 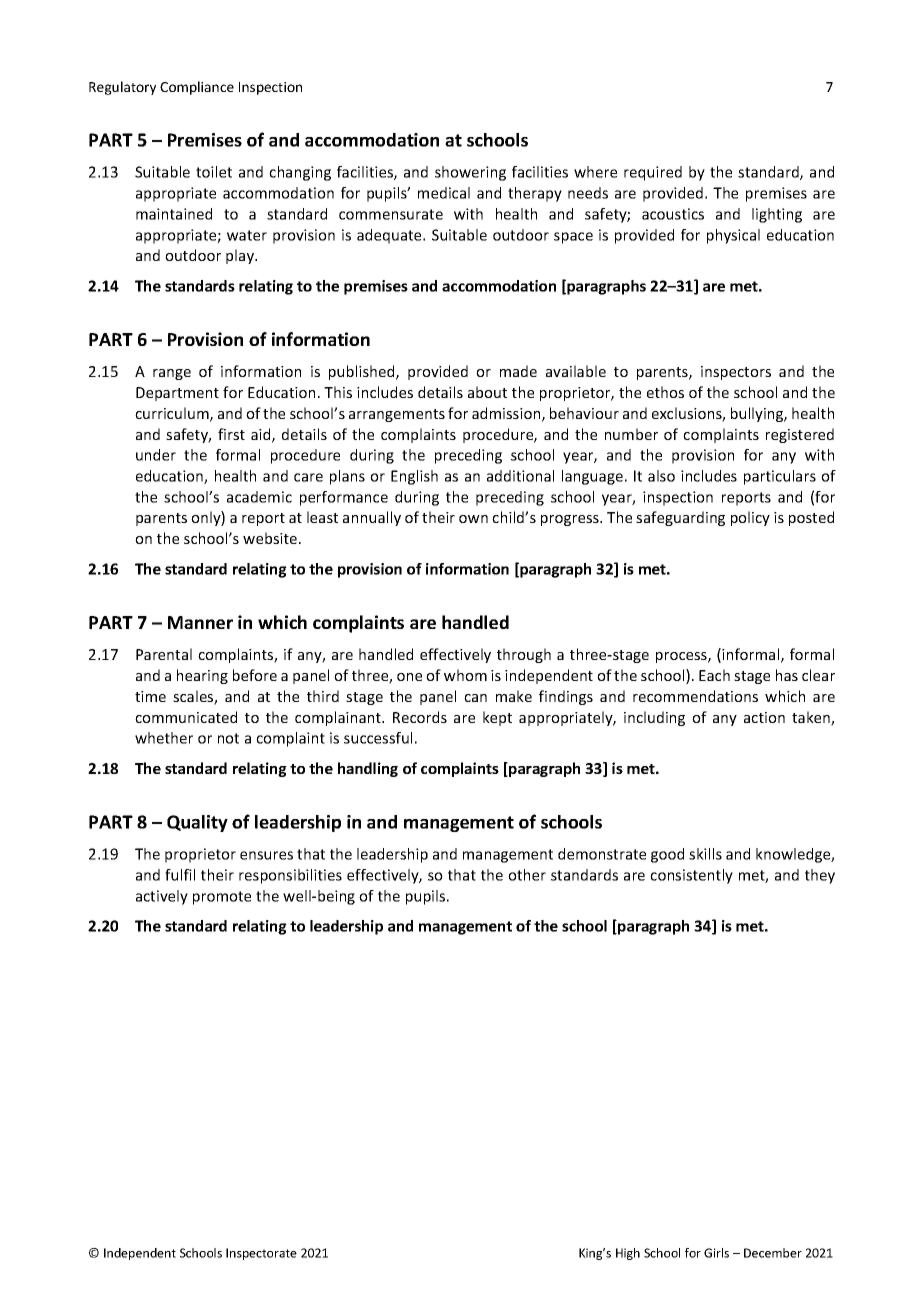 I want to click on hearing, so click(x=202, y=676).
